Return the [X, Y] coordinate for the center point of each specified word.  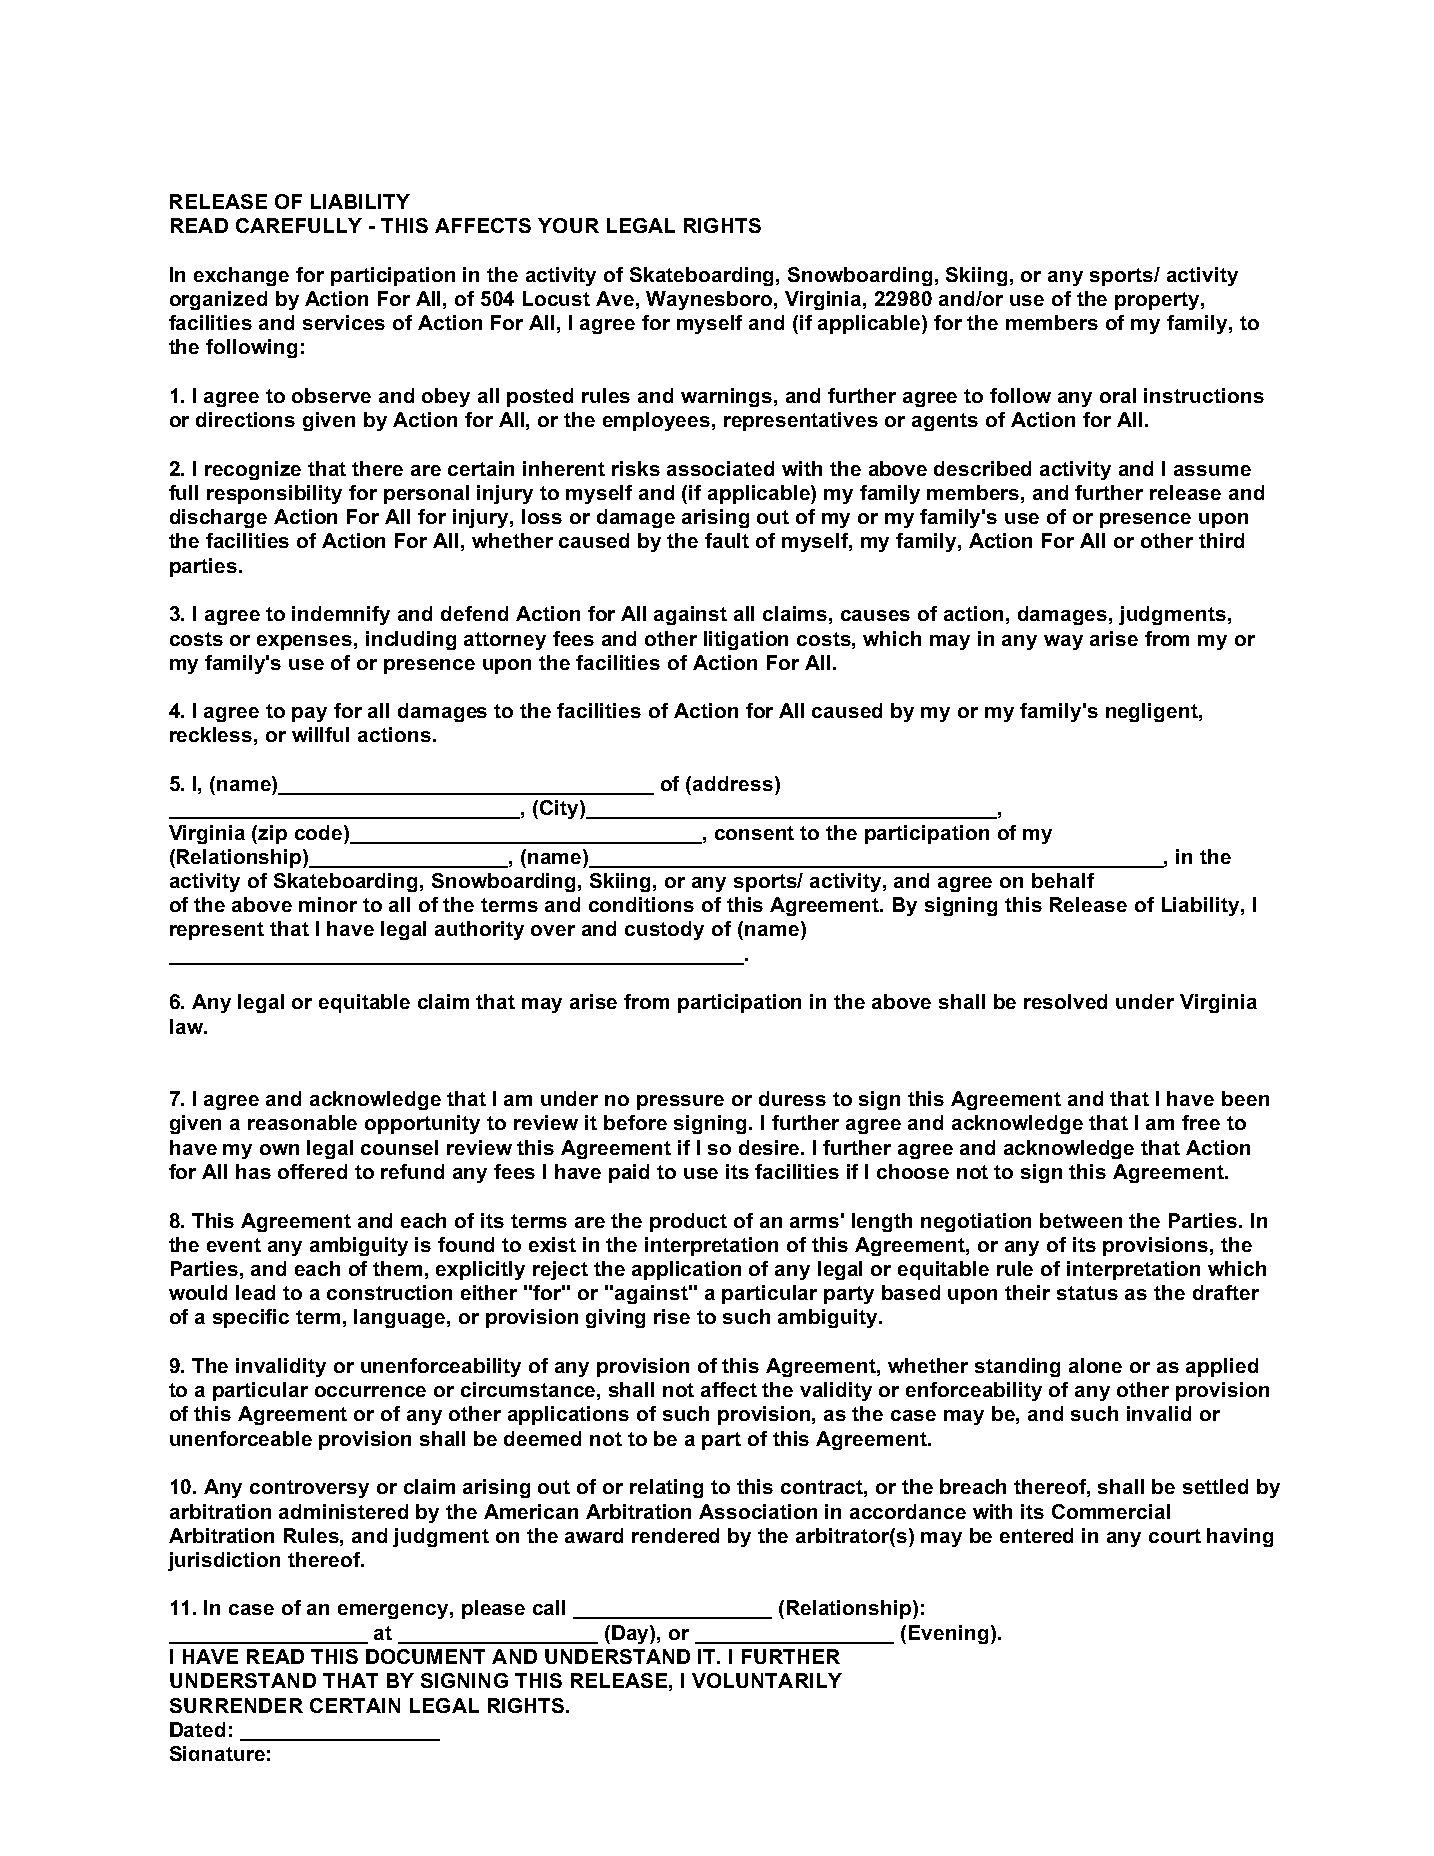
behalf [1063, 880]
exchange [241, 276]
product [688, 1222]
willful [320, 734]
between [1081, 1220]
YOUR [568, 225]
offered [312, 1171]
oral [1118, 395]
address [734, 783]
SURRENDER [236, 1705]
